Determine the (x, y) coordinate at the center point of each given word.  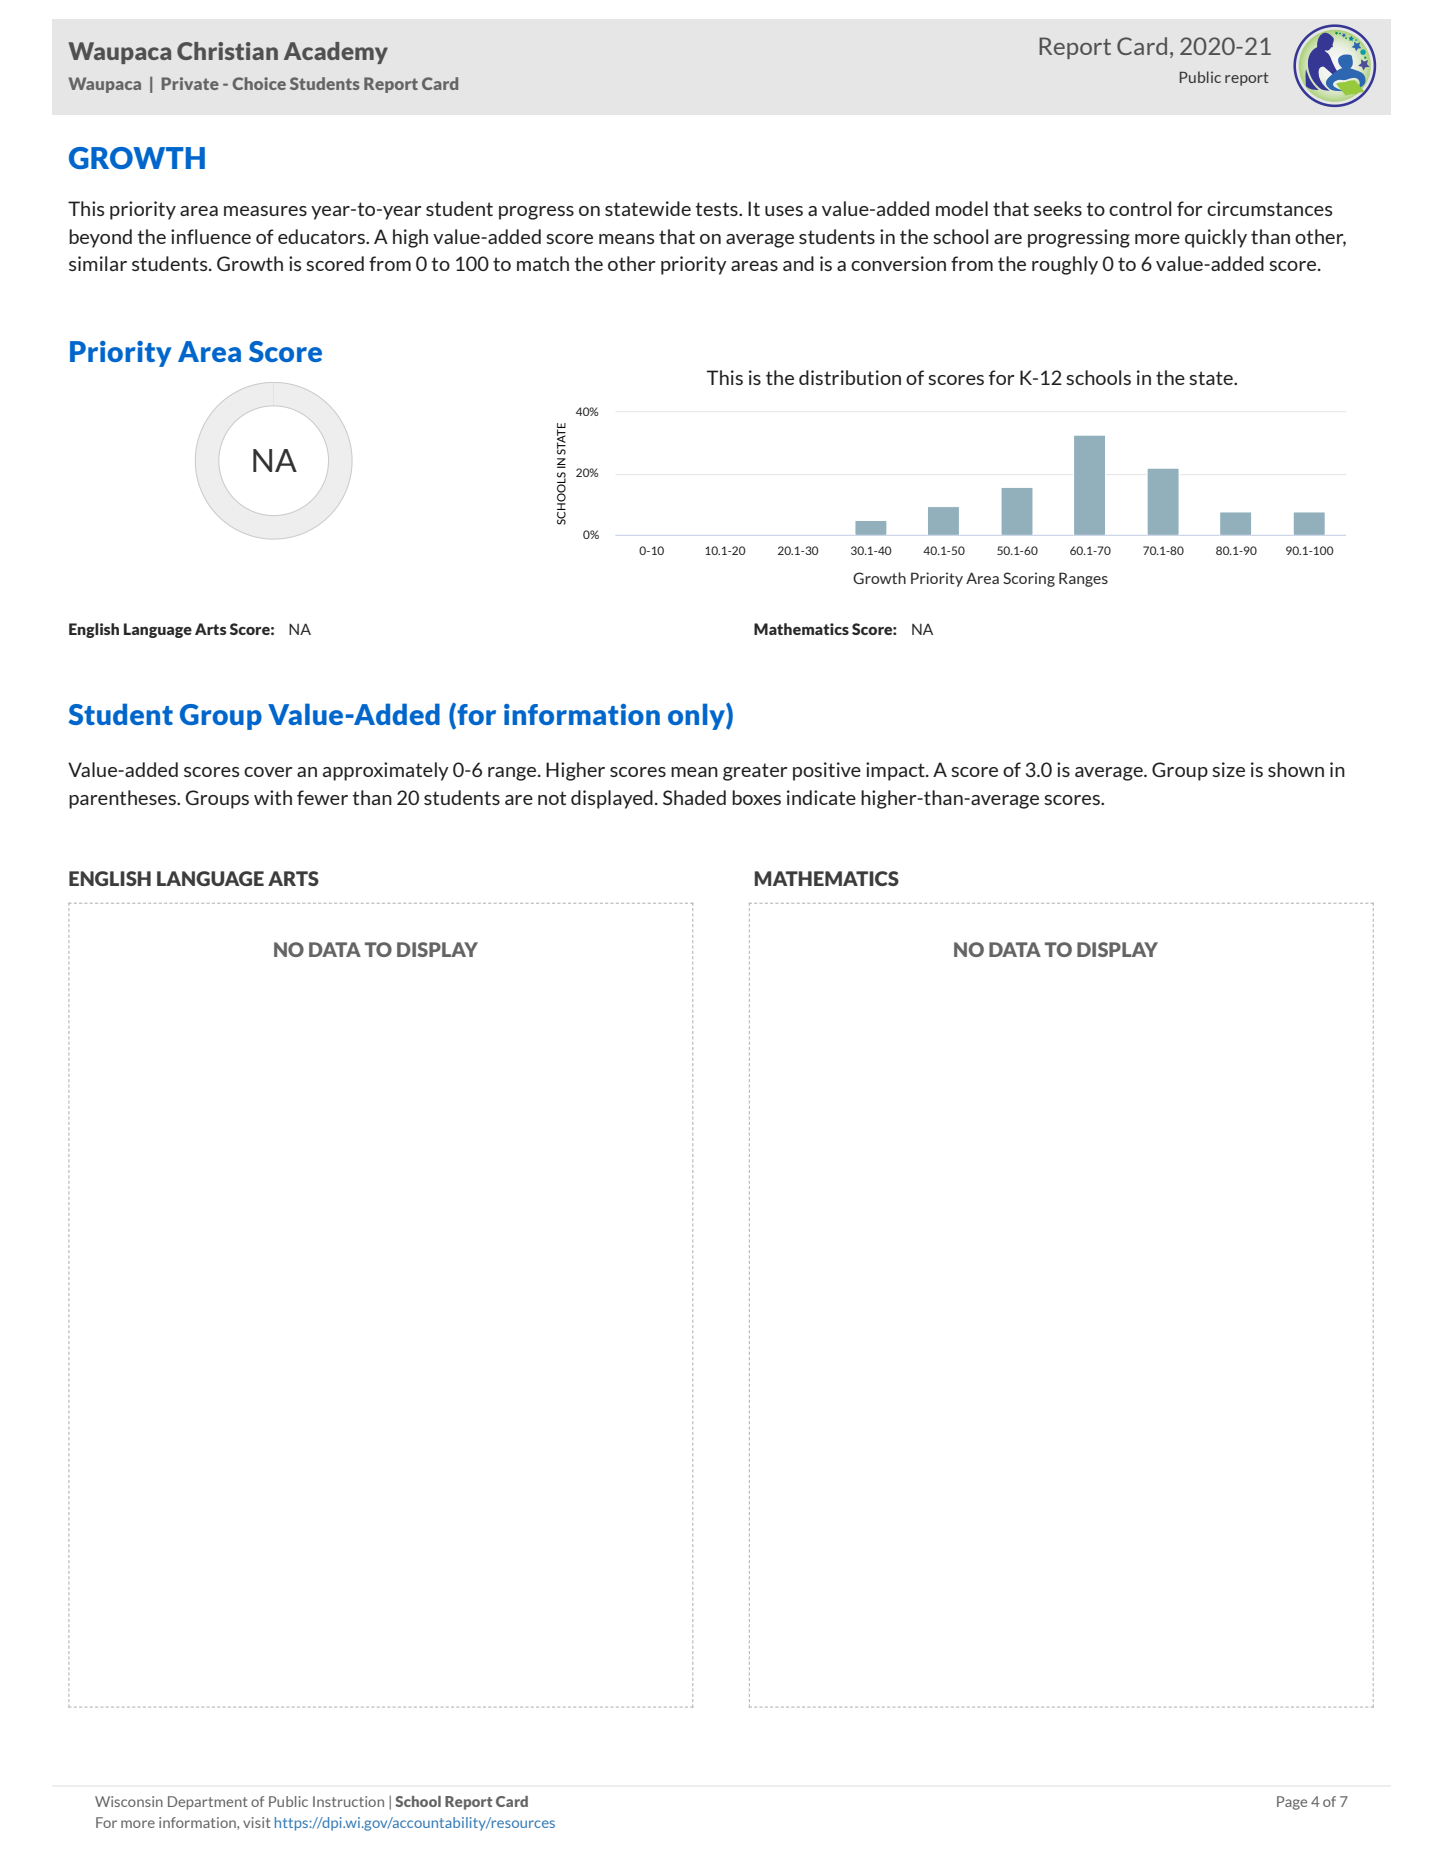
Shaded (694, 797)
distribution (850, 377)
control (1140, 208)
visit (257, 1822)
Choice (259, 83)
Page (1292, 1803)
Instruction (348, 1801)
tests (717, 209)
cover (268, 772)
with (273, 797)
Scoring (1029, 579)
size (1228, 769)
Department (208, 1803)
